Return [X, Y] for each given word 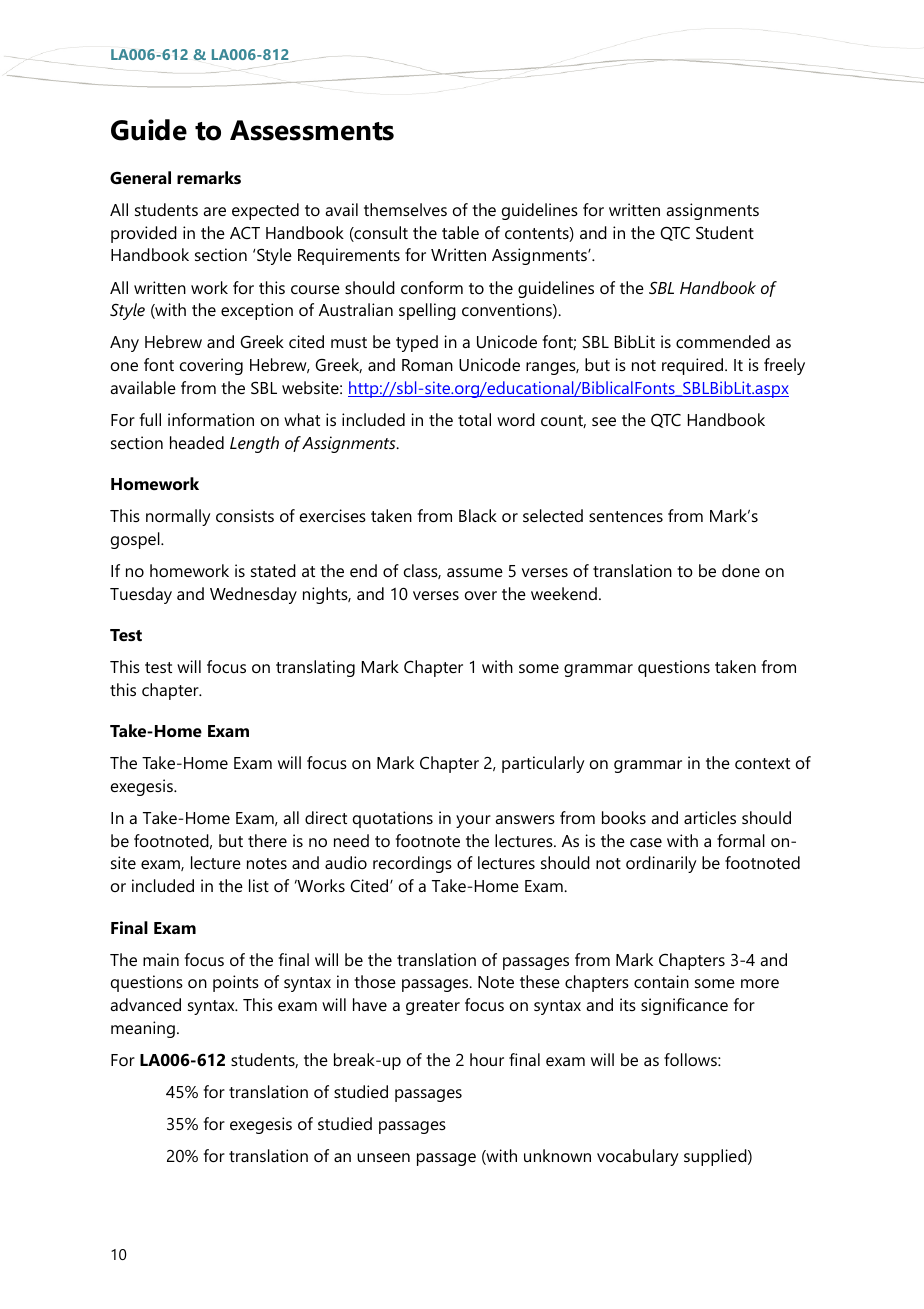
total [474, 419]
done [741, 570]
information [211, 419]
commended [723, 341]
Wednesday [253, 595]
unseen [383, 1157]
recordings [412, 864]
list [259, 885]
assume [475, 572]
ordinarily [661, 864]
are [214, 211]
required [694, 366]
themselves [405, 209]
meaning [143, 1029]
